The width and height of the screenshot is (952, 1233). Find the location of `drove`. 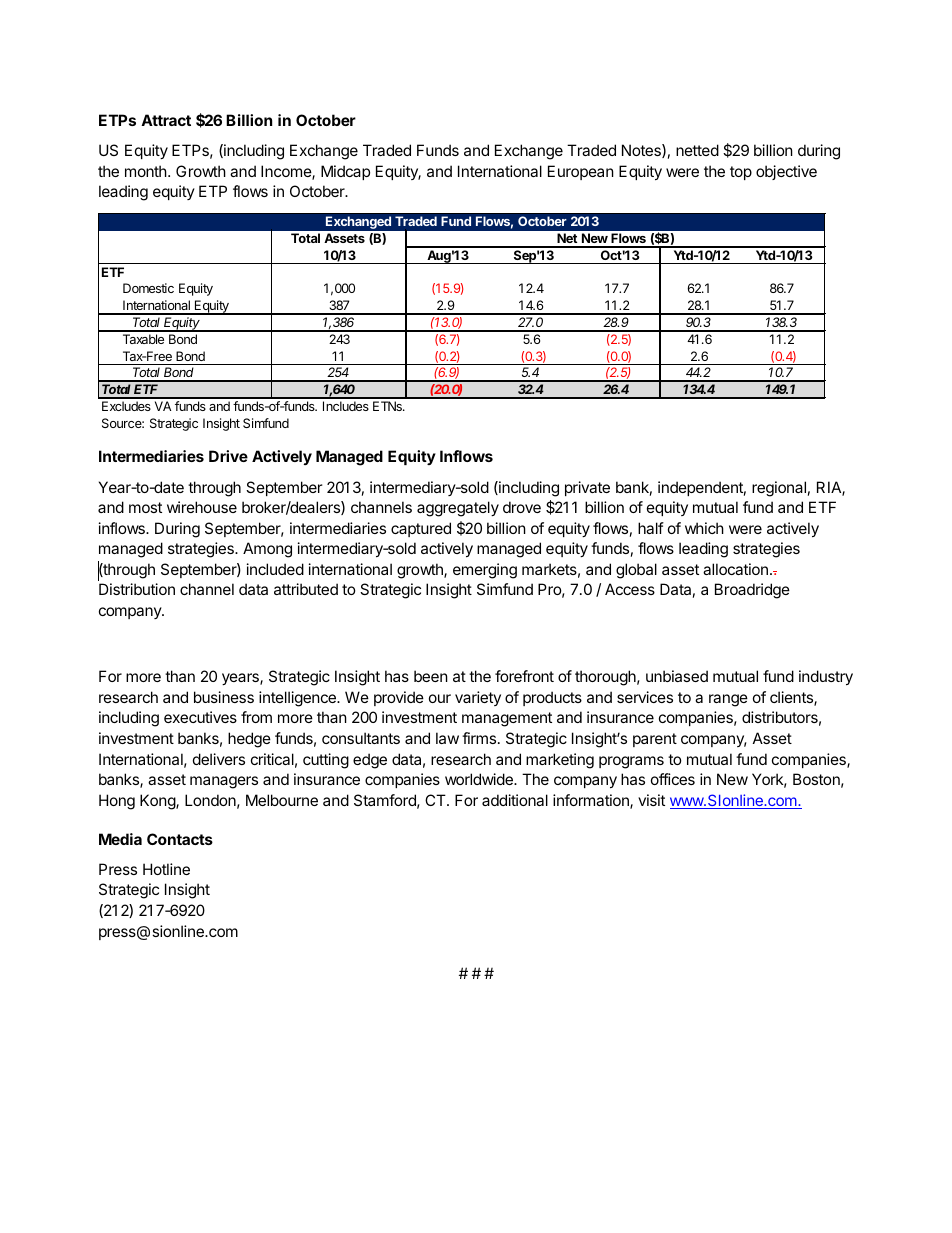

drove is located at coordinates (522, 507).
